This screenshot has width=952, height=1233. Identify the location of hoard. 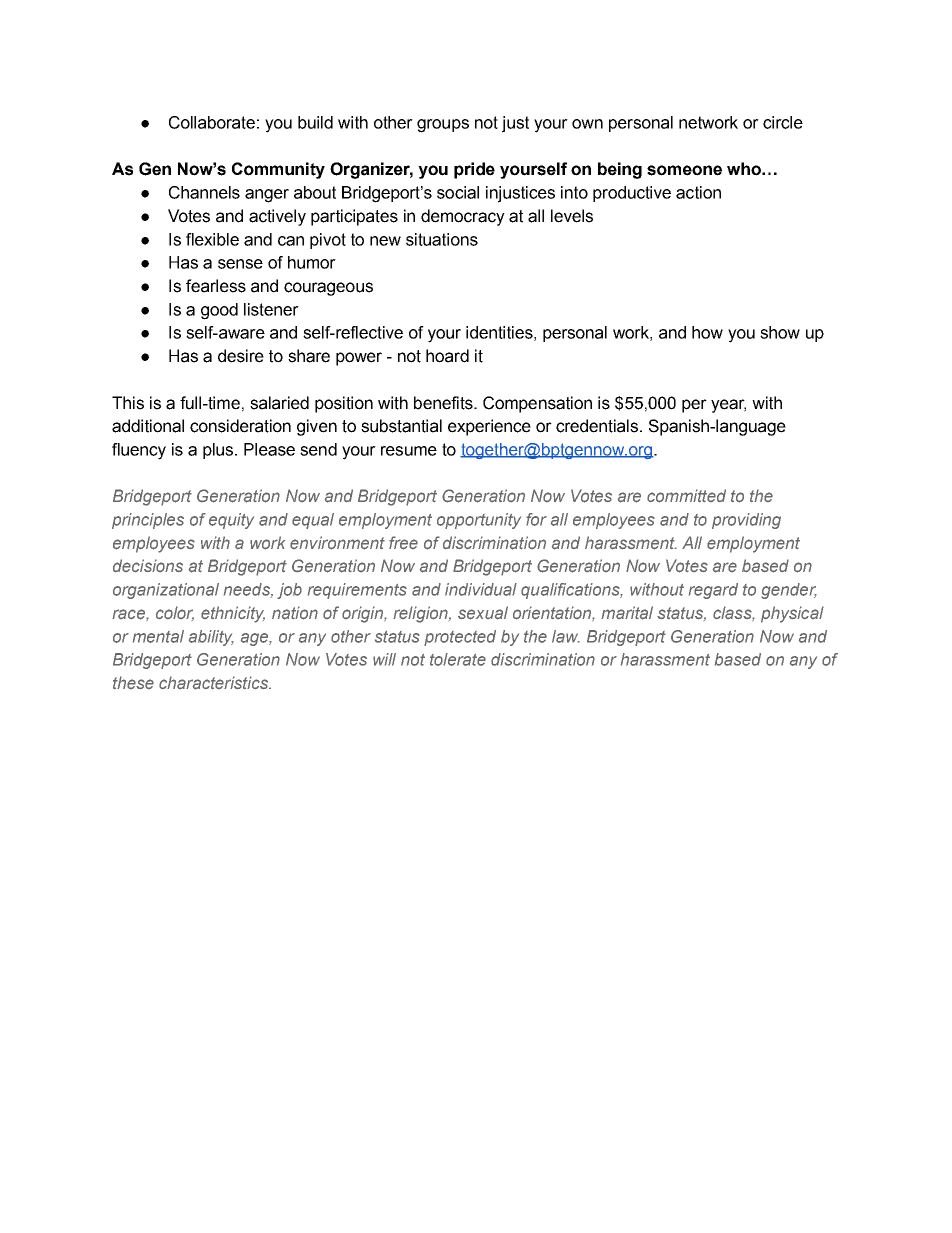
(447, 356).
